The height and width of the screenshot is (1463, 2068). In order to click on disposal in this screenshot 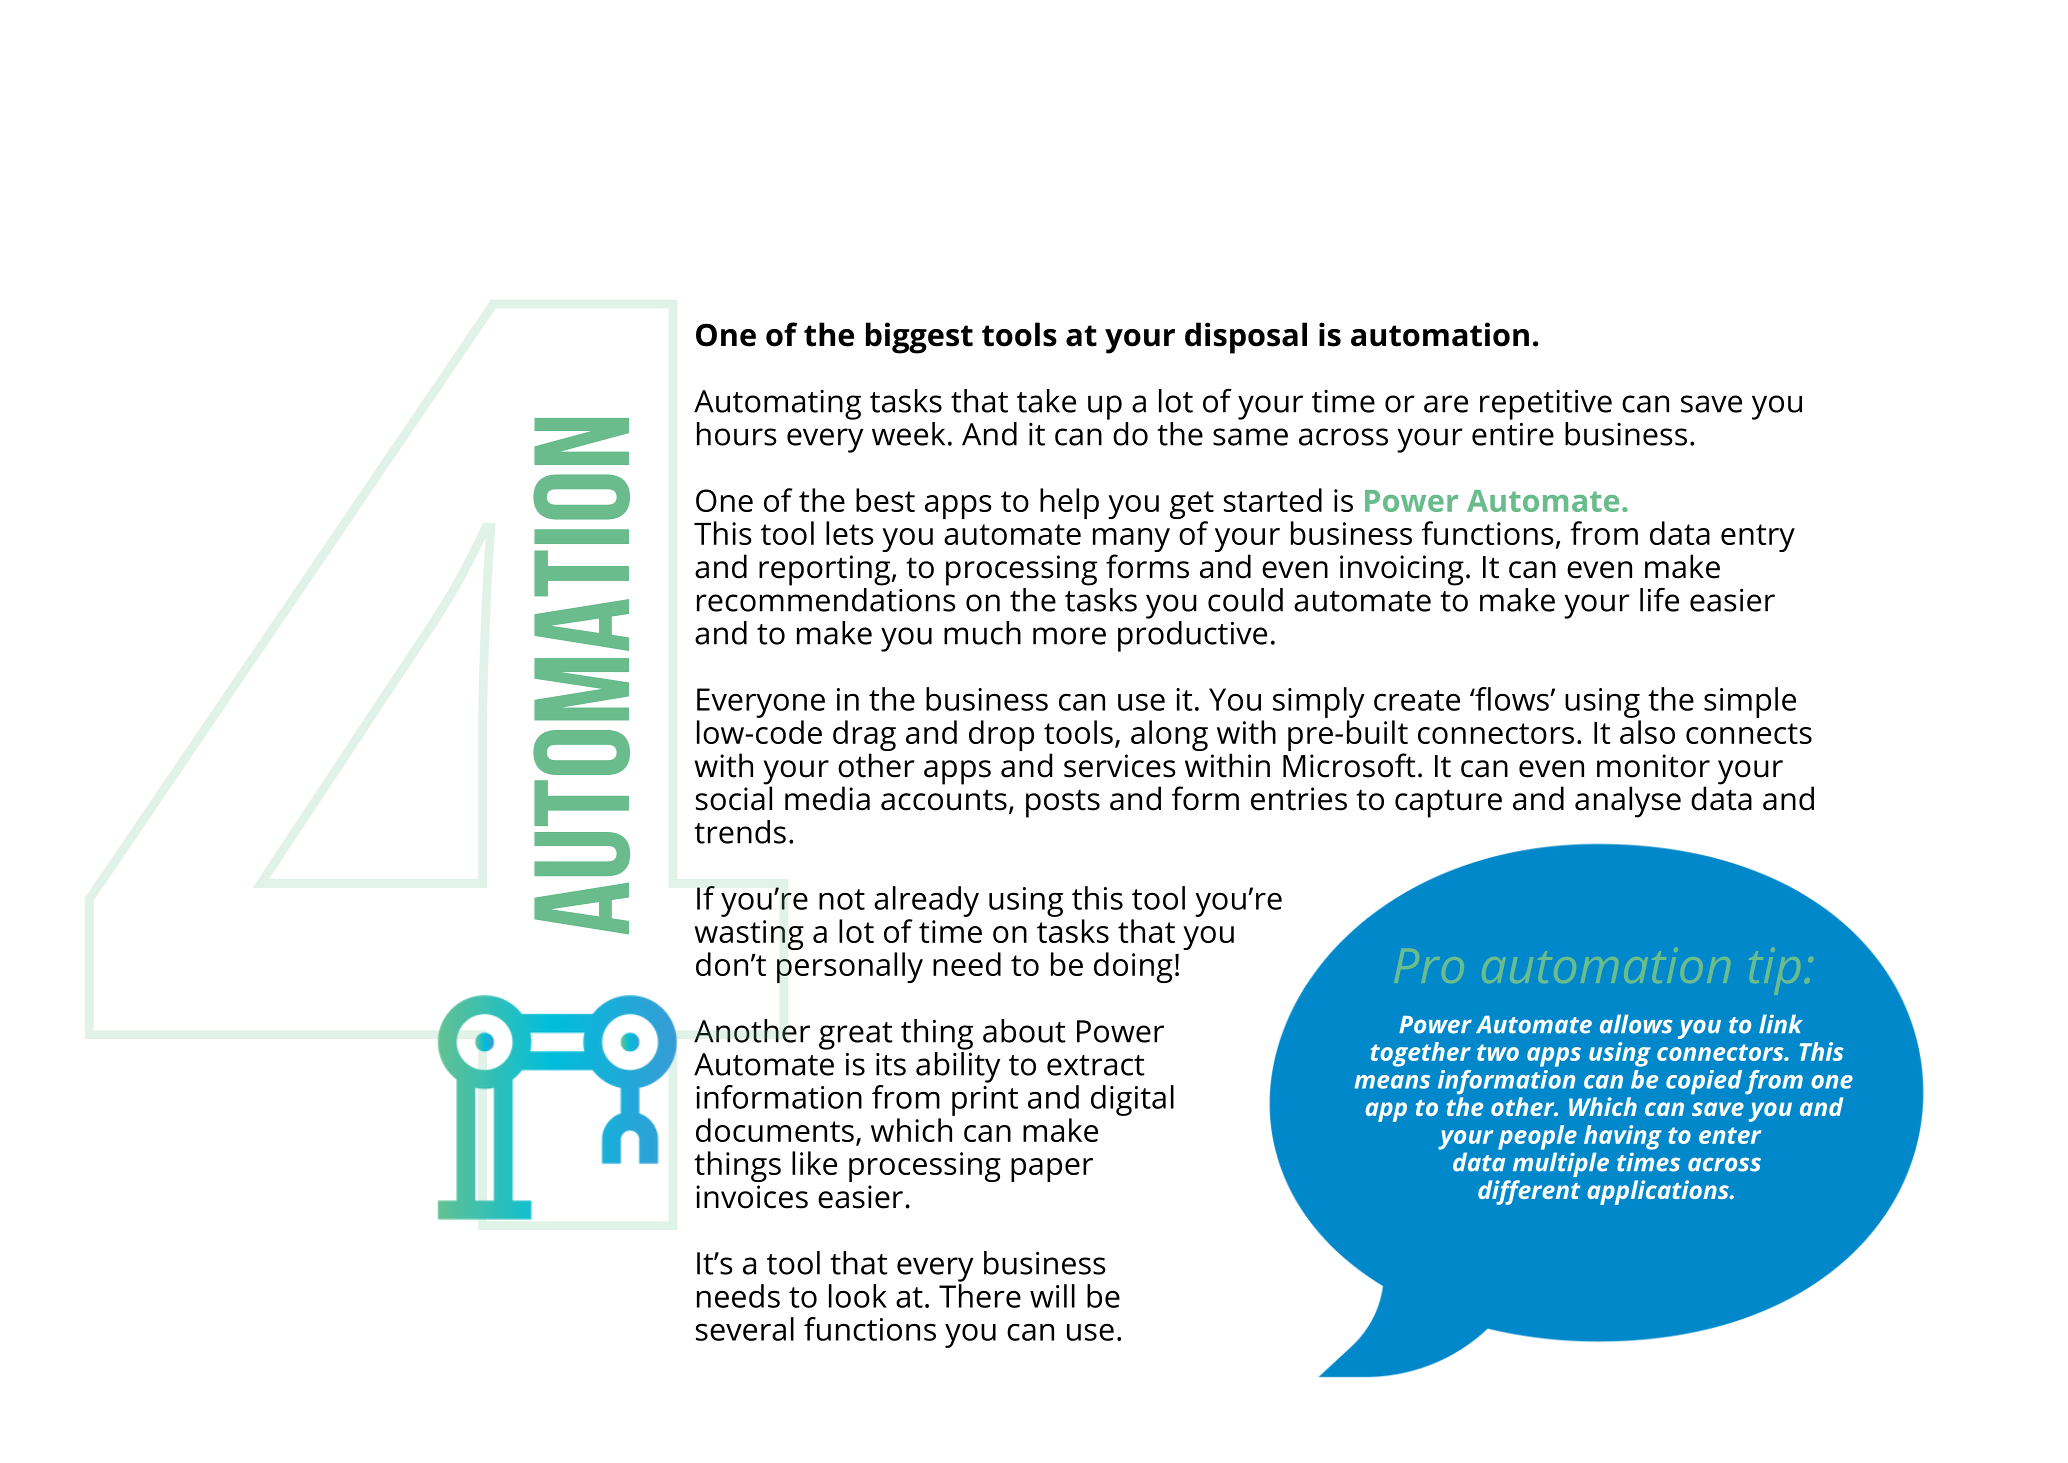, I will do `click(1246, 338)`.
